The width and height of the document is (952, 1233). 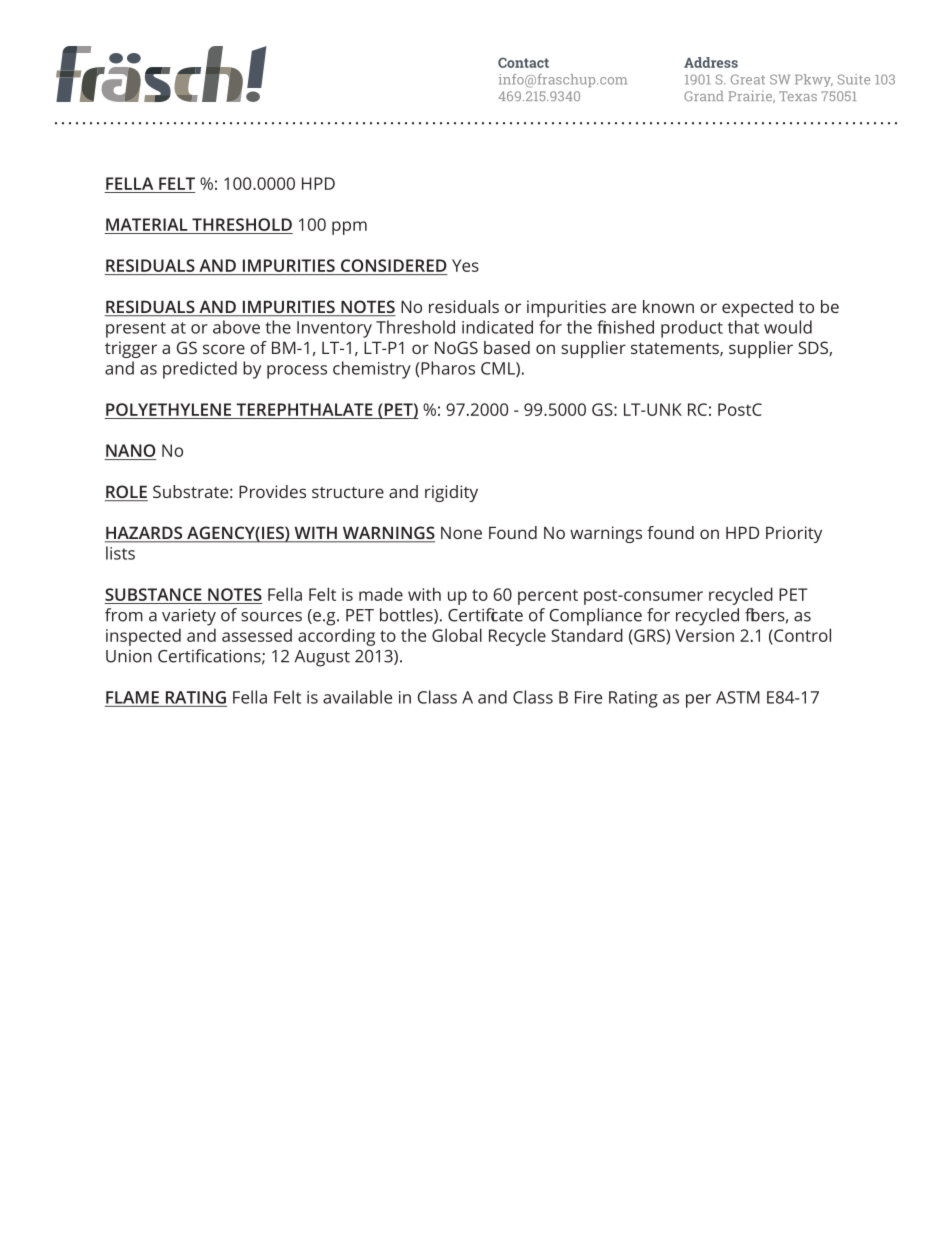 What do you see at coordinates (461, 533) in the document?
I see `None` at bounding box center [461, 533].
